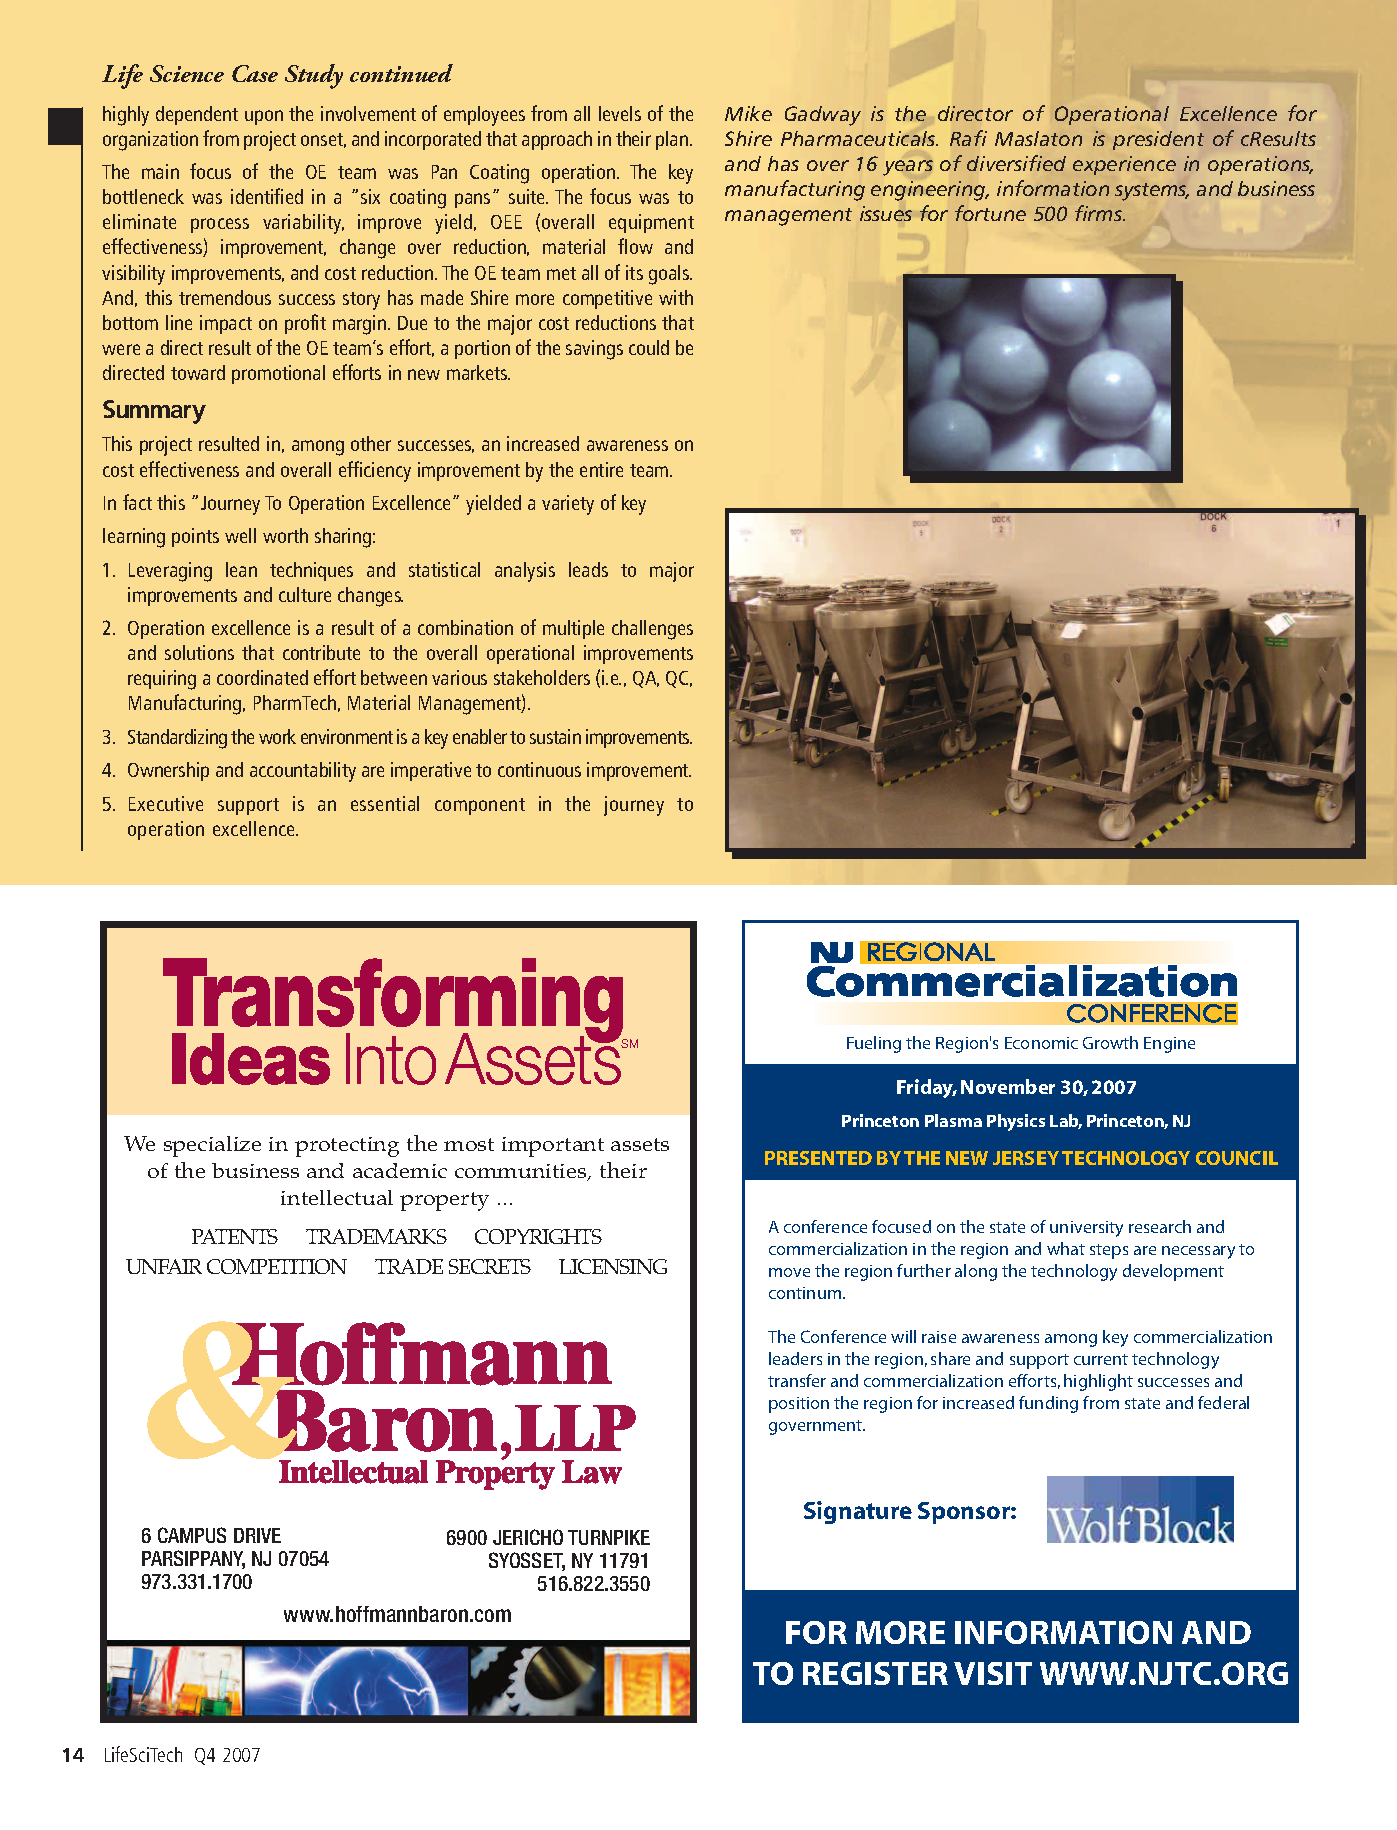 This screenshot has width=1397, height=1830. What do you see at coordinates (264, 117) in the screenshot?
I see `upon` at bounding box center [264, 117].
